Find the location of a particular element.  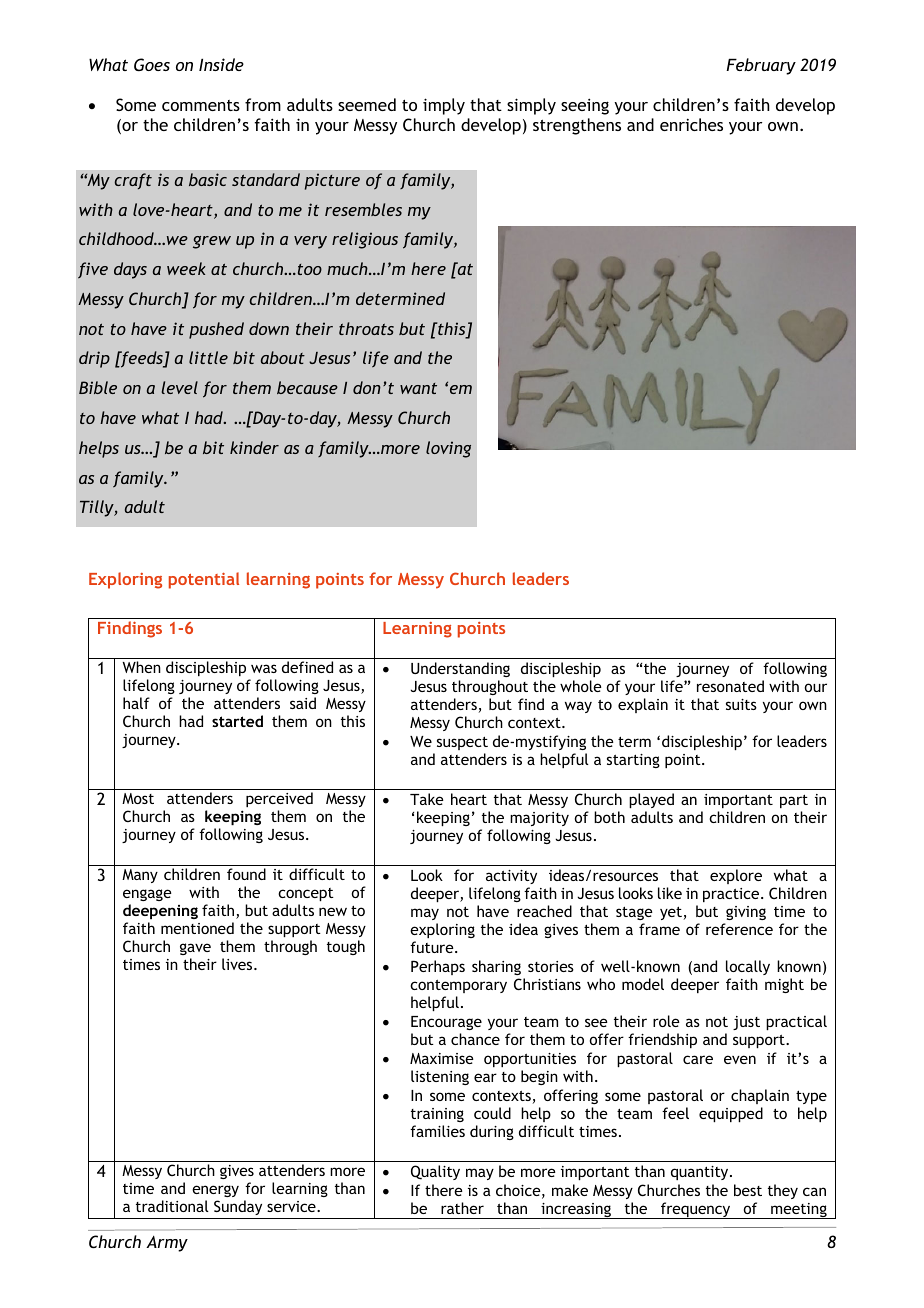

seemed is located at coordinates (367, 104).
